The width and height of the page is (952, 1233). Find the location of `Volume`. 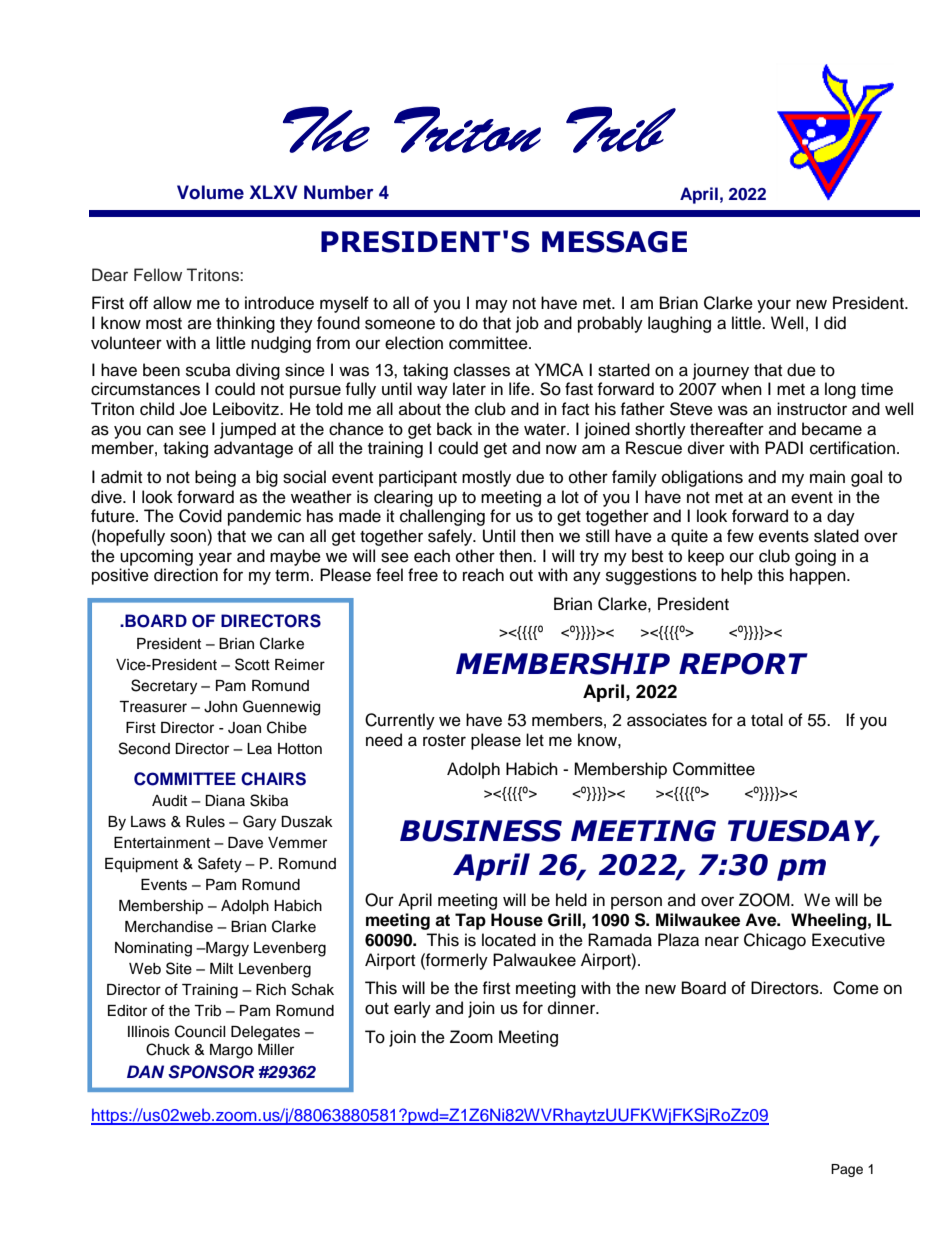

Volume is located at coordinates (210, 192).
